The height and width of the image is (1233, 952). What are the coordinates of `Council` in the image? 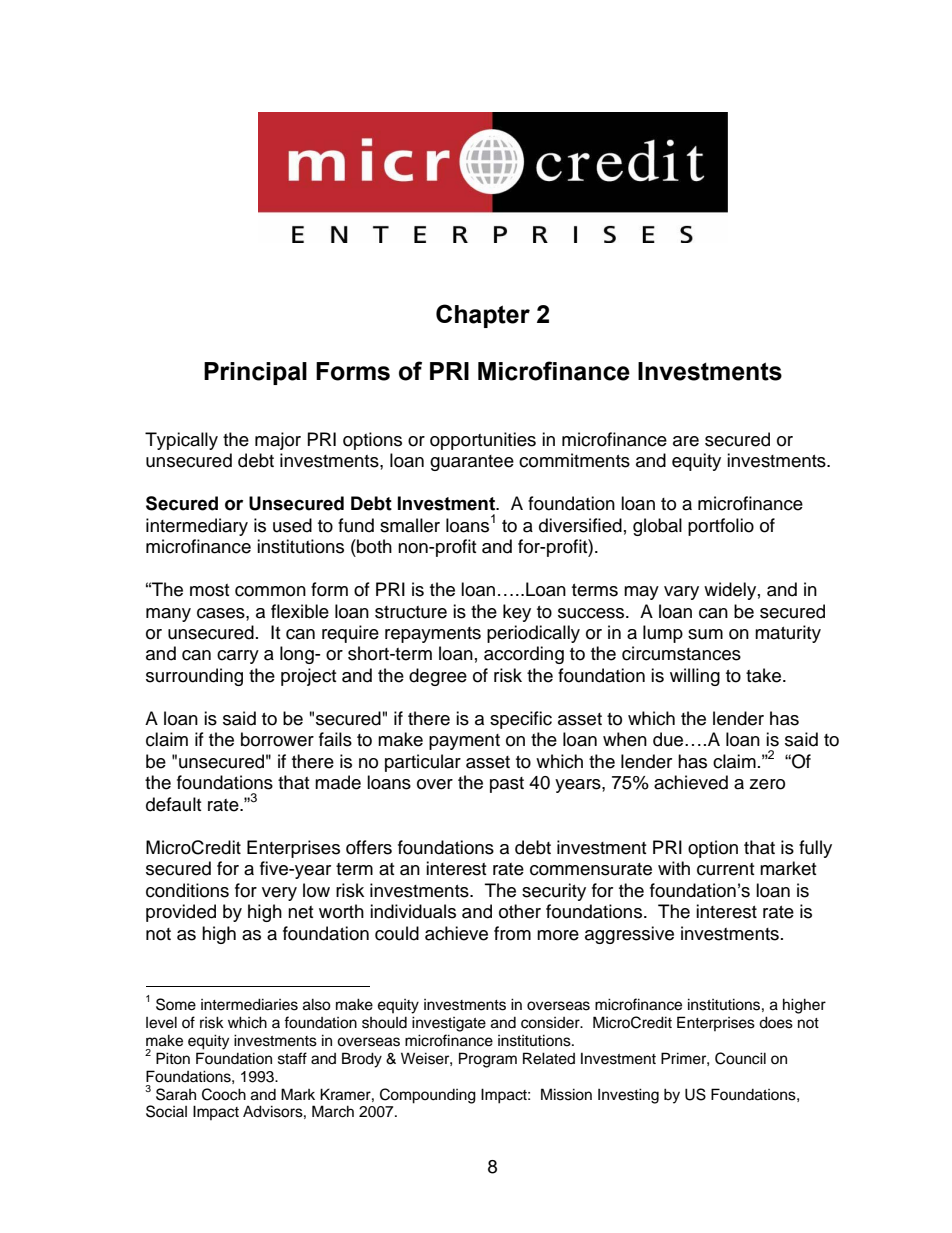 It's located at (740, 1058).
